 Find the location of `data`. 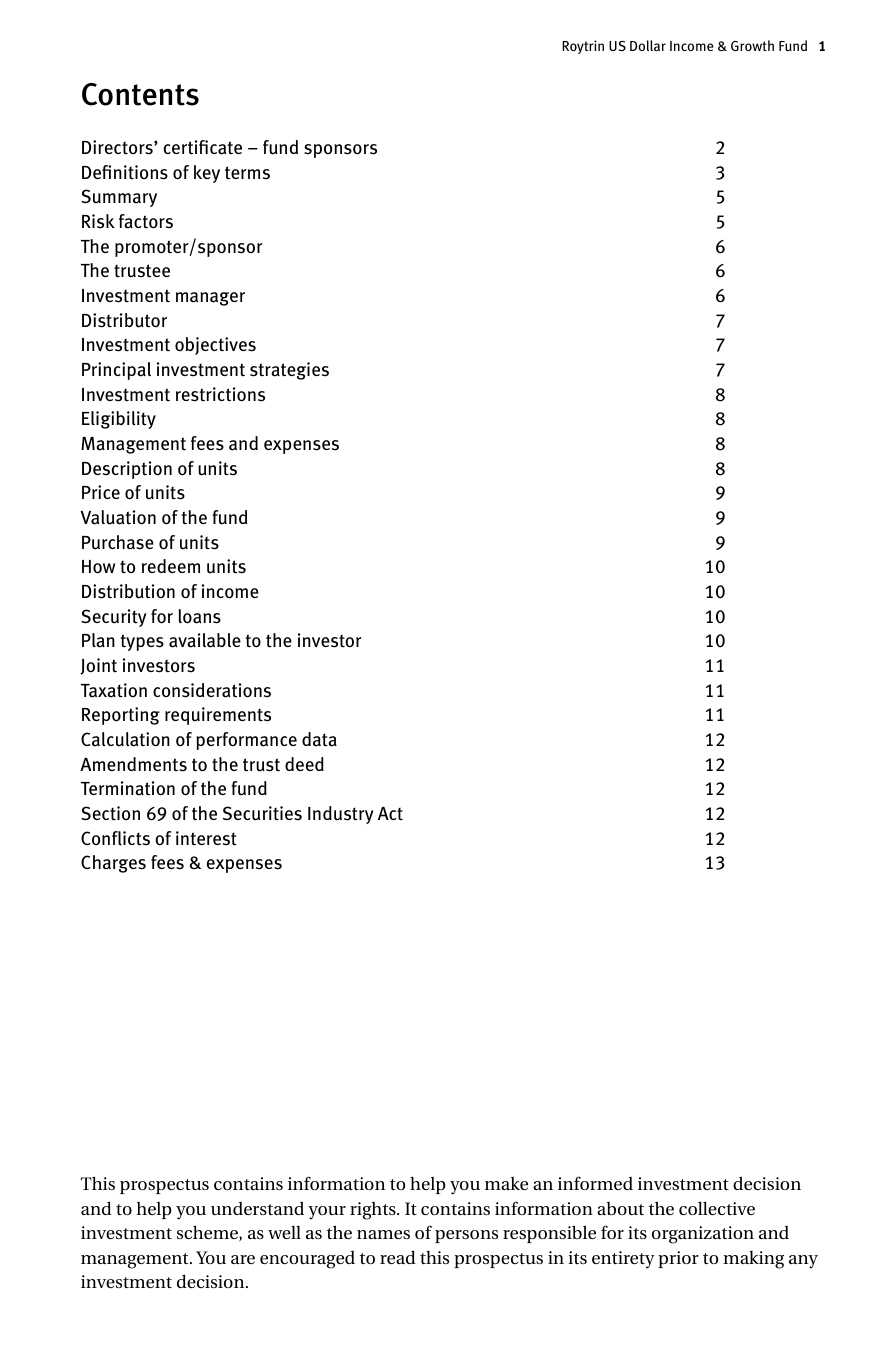

data is located at coordinates (319, 739).
